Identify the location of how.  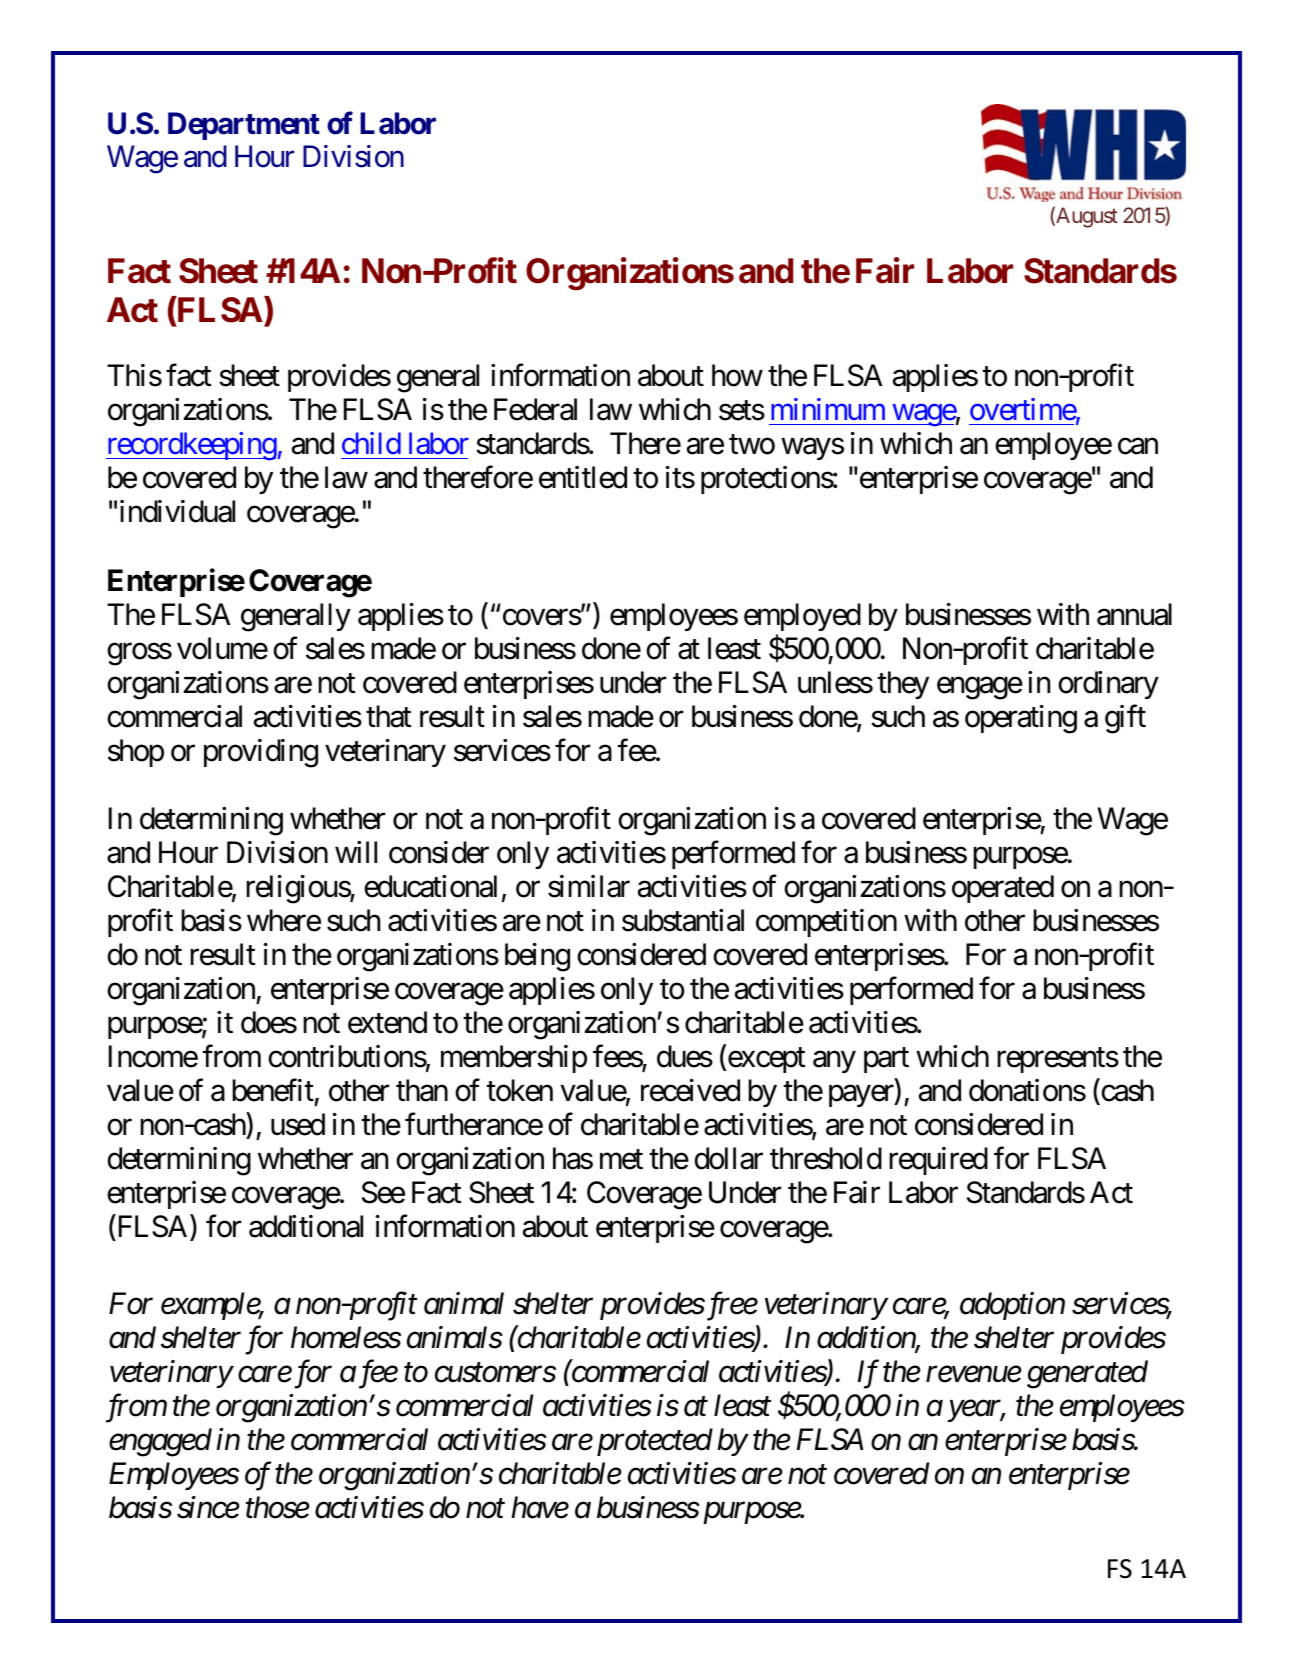
(737, 375).
